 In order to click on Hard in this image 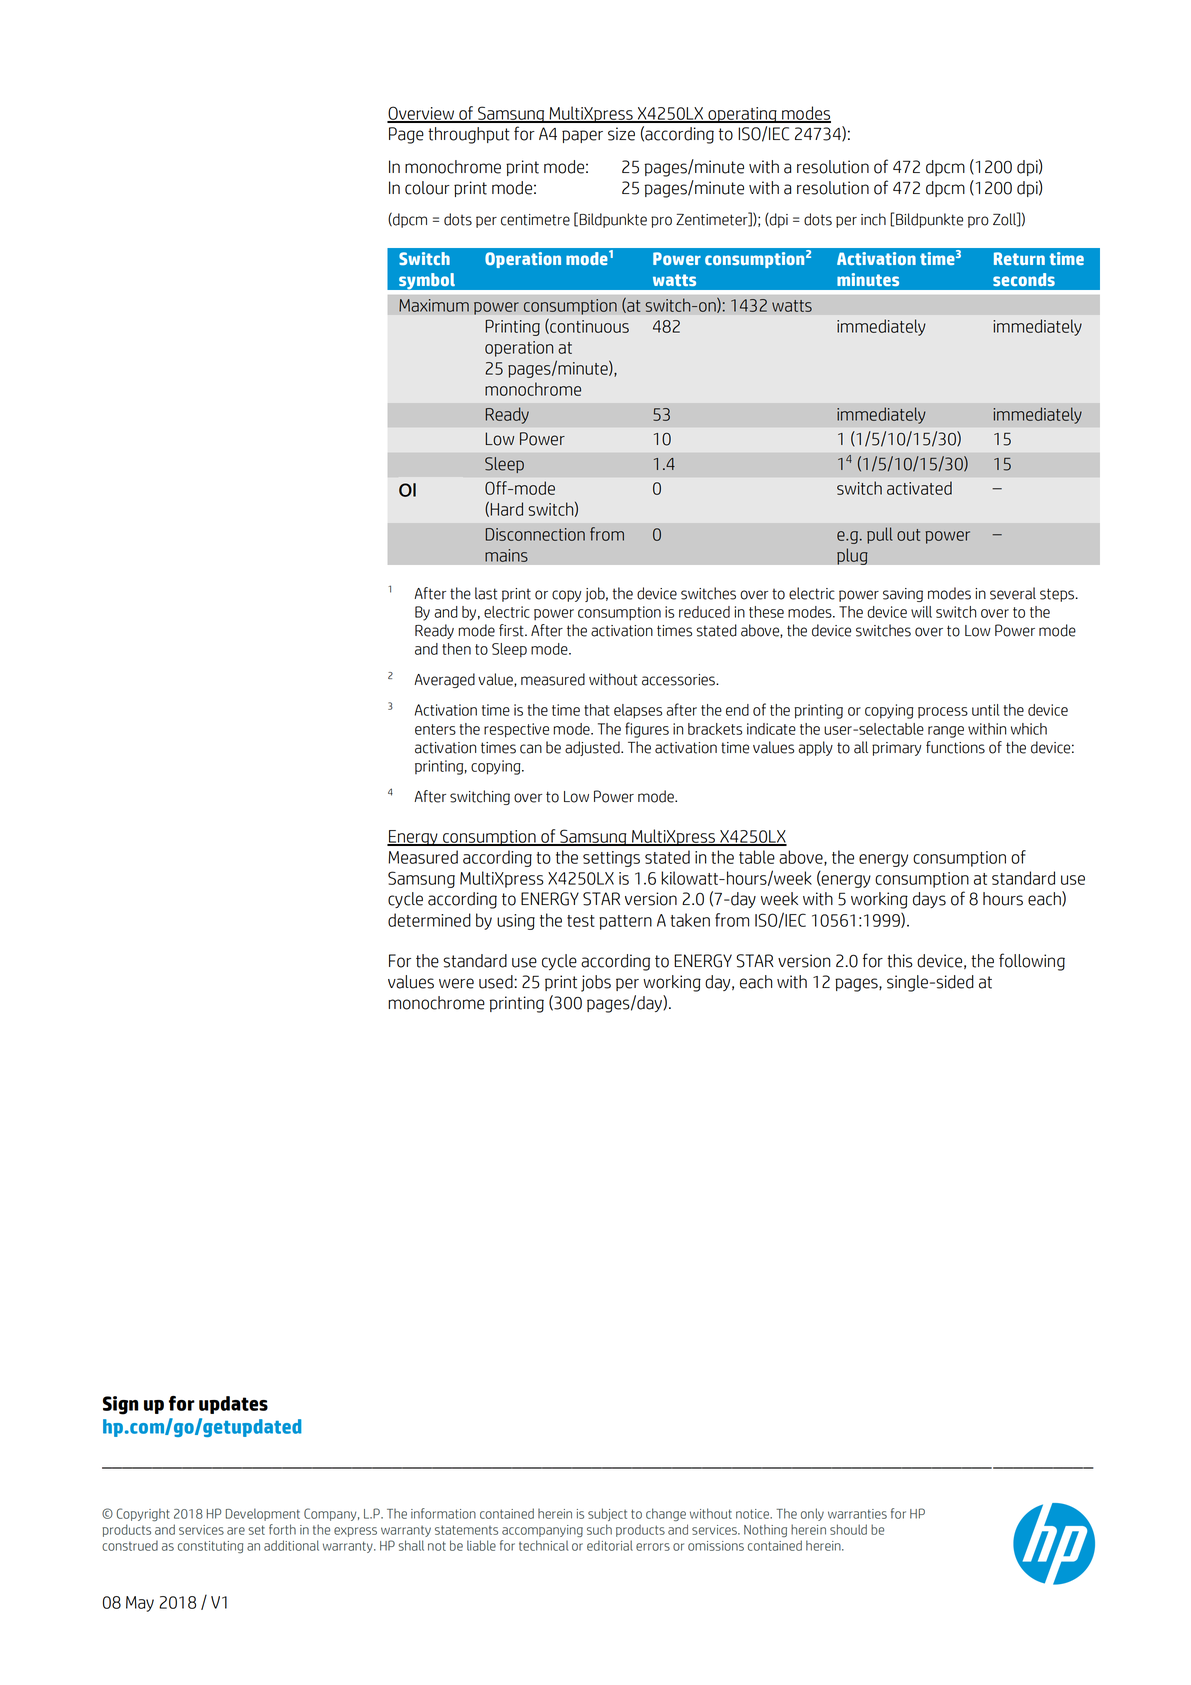, I will do `click(506, 509)`.
